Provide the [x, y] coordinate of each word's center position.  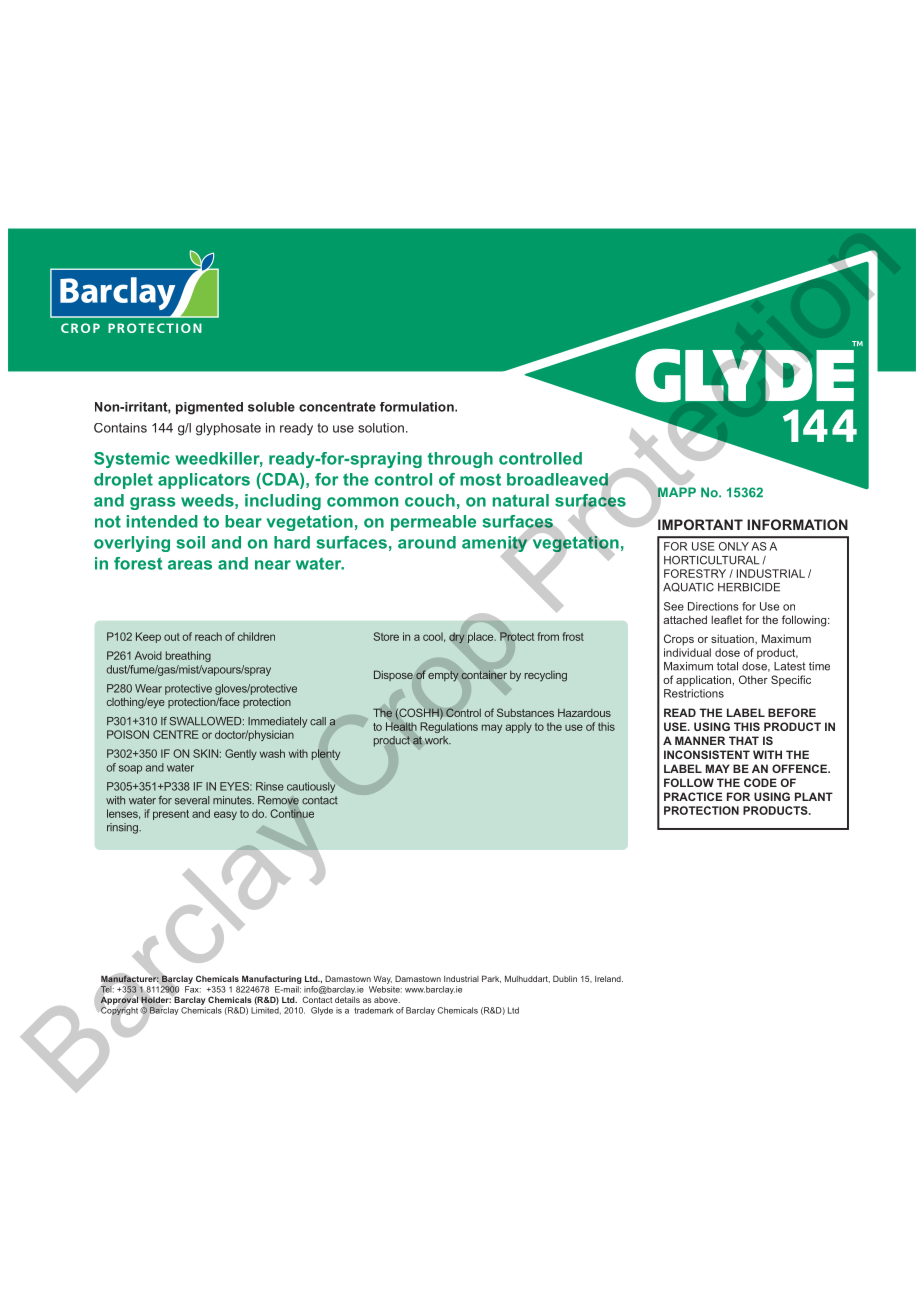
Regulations [449, 727]
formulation [418, 407]
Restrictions [694, 693]
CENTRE [176, 734]
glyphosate [228, 429]
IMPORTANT [700, 524]
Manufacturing [272, 979]
